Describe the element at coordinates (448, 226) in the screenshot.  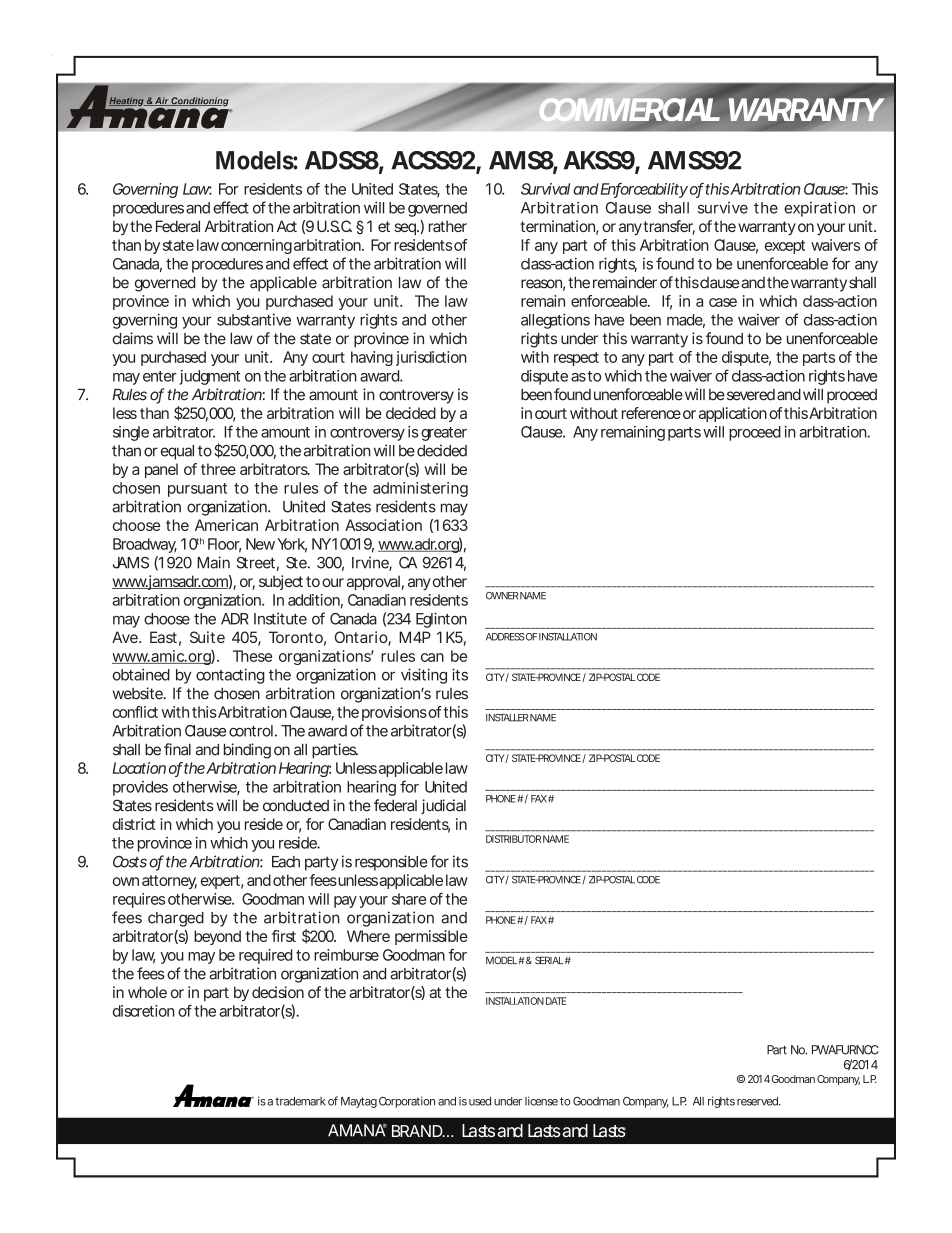
I see `rather` at that location.
